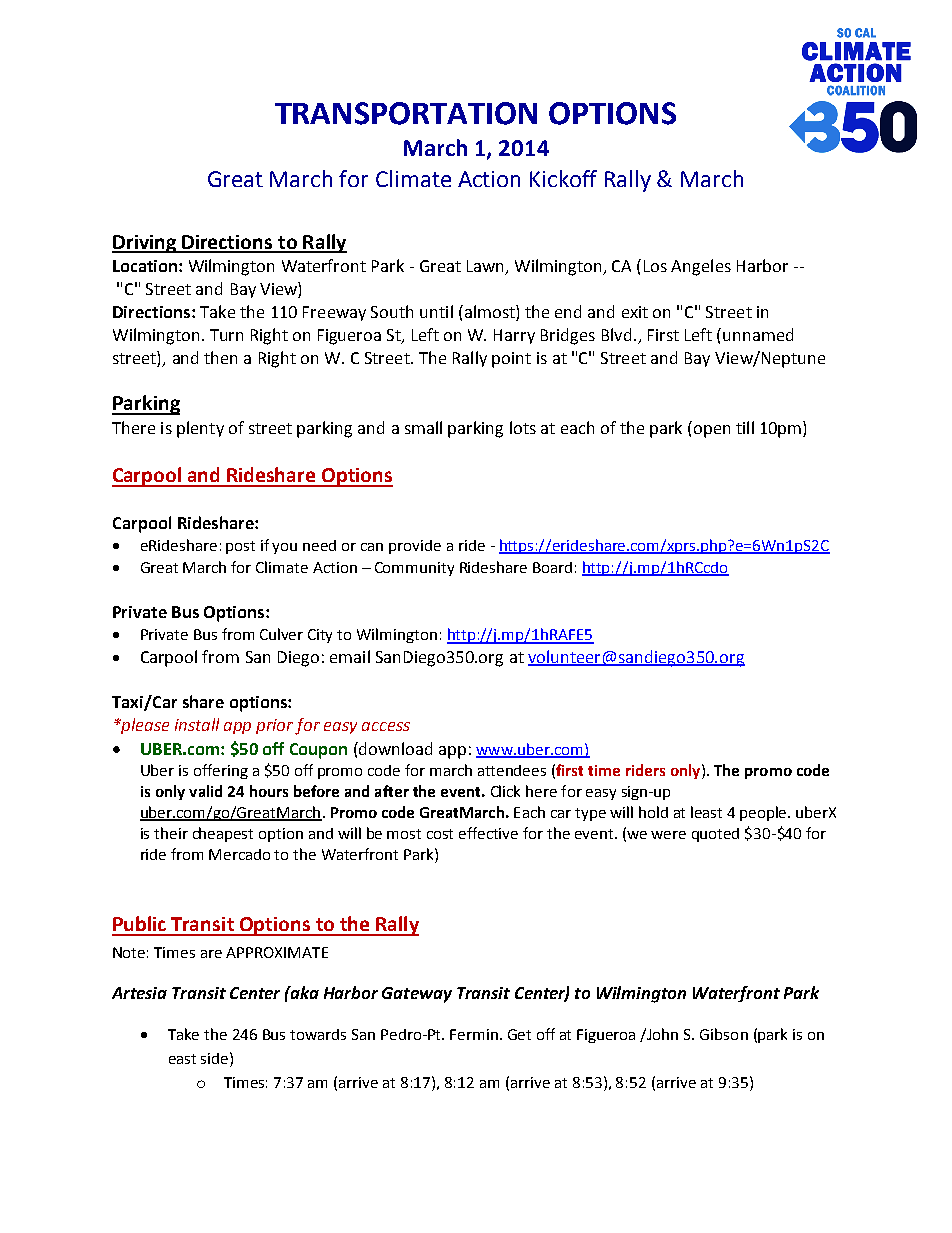 The image size is (952, 1233). What do you see at coordinates (563, 178) in the page?
I see `Kickoff` at bounding box center [563, 178].
